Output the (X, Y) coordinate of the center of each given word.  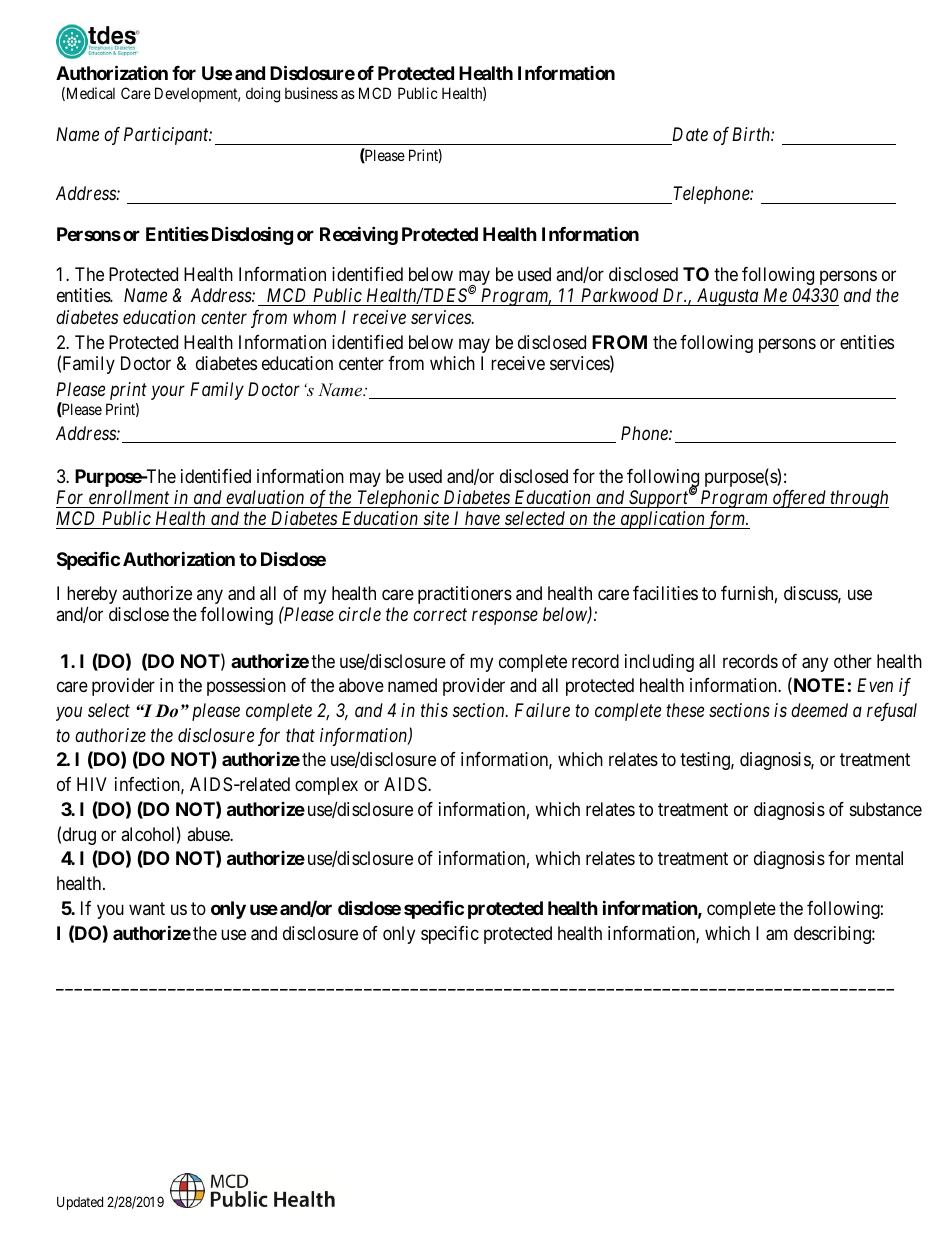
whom (314, 317)
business (311, 93)
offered (799, 499)
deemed (819, 710)
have (482, 520)
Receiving (359, 235)
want (147, 908)
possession (246, 687)
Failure (542, 710)
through (858, 499)
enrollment (129, 497)
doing (263, 95)
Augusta (727, 297)
